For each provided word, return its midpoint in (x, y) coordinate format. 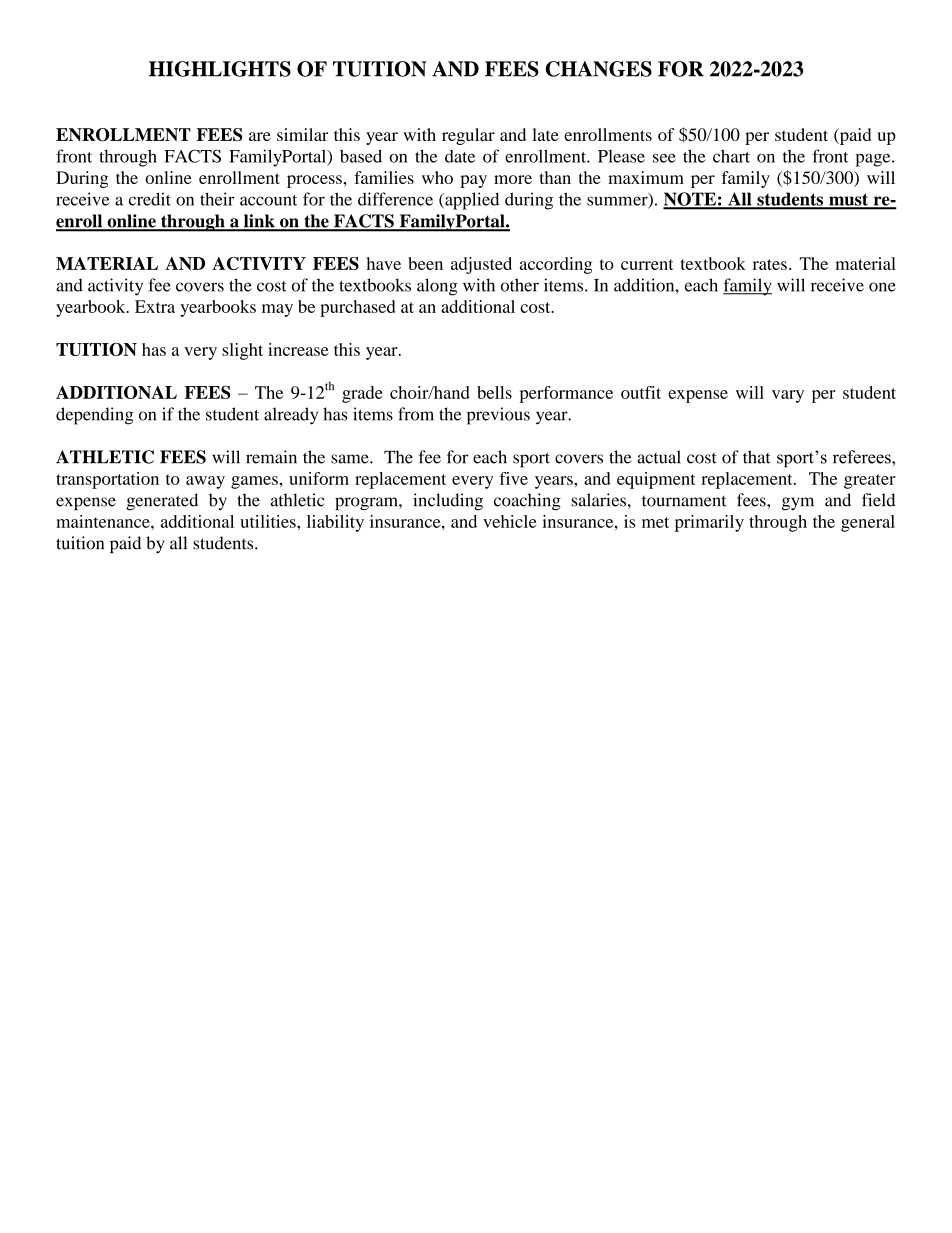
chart (731, 156)
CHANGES (598, 69)
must (849, 201)
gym (798, 504)
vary (788, 396)
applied (471, 201)
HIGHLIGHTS (220, 69)
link (259, 222)
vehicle (509, 521)
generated (162, 502)
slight (242, 351)
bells (494, 392)
